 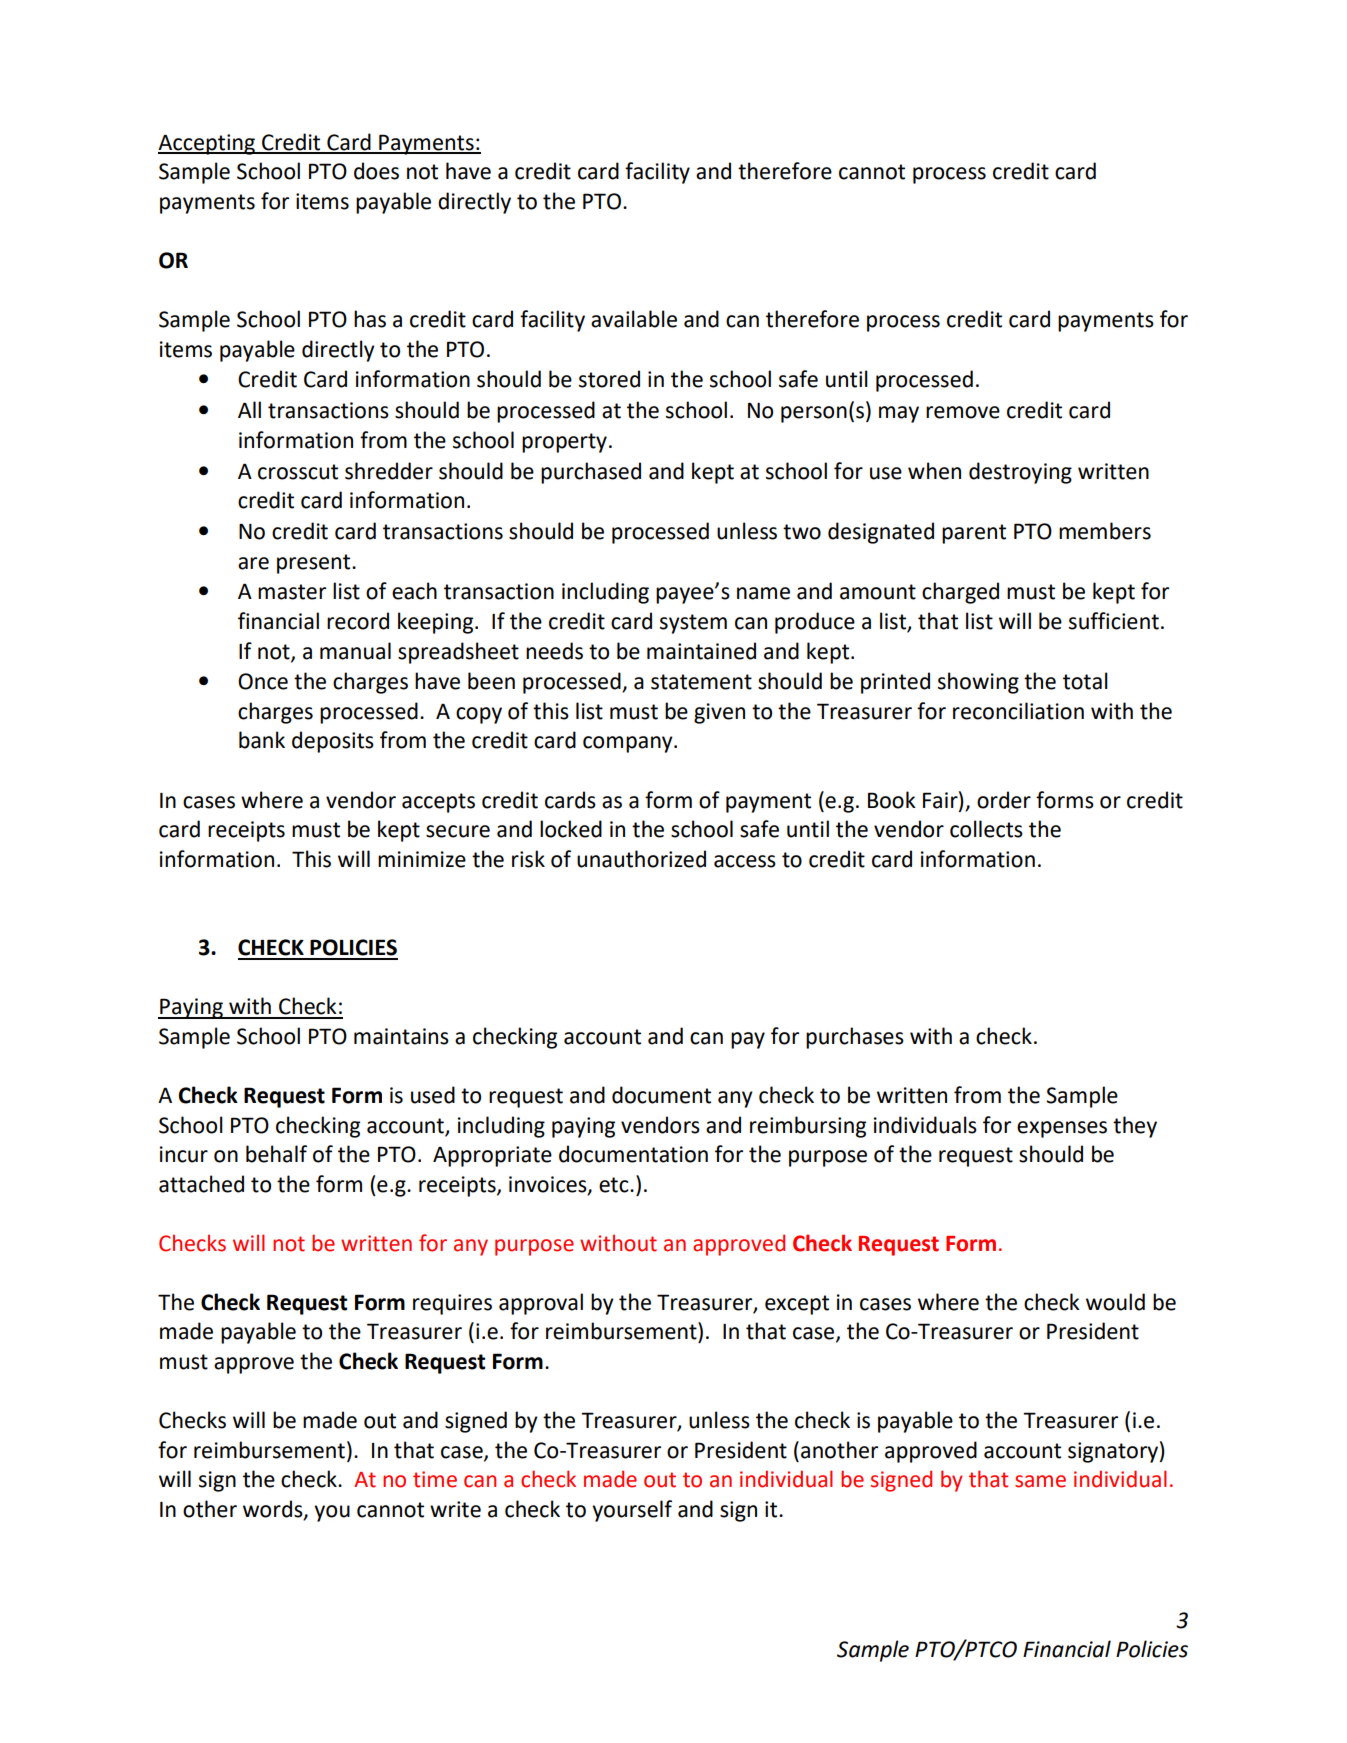 What do you see at coordinates (333, 742) in the image?
I see `deposits` at bounding box center [333, 742].
